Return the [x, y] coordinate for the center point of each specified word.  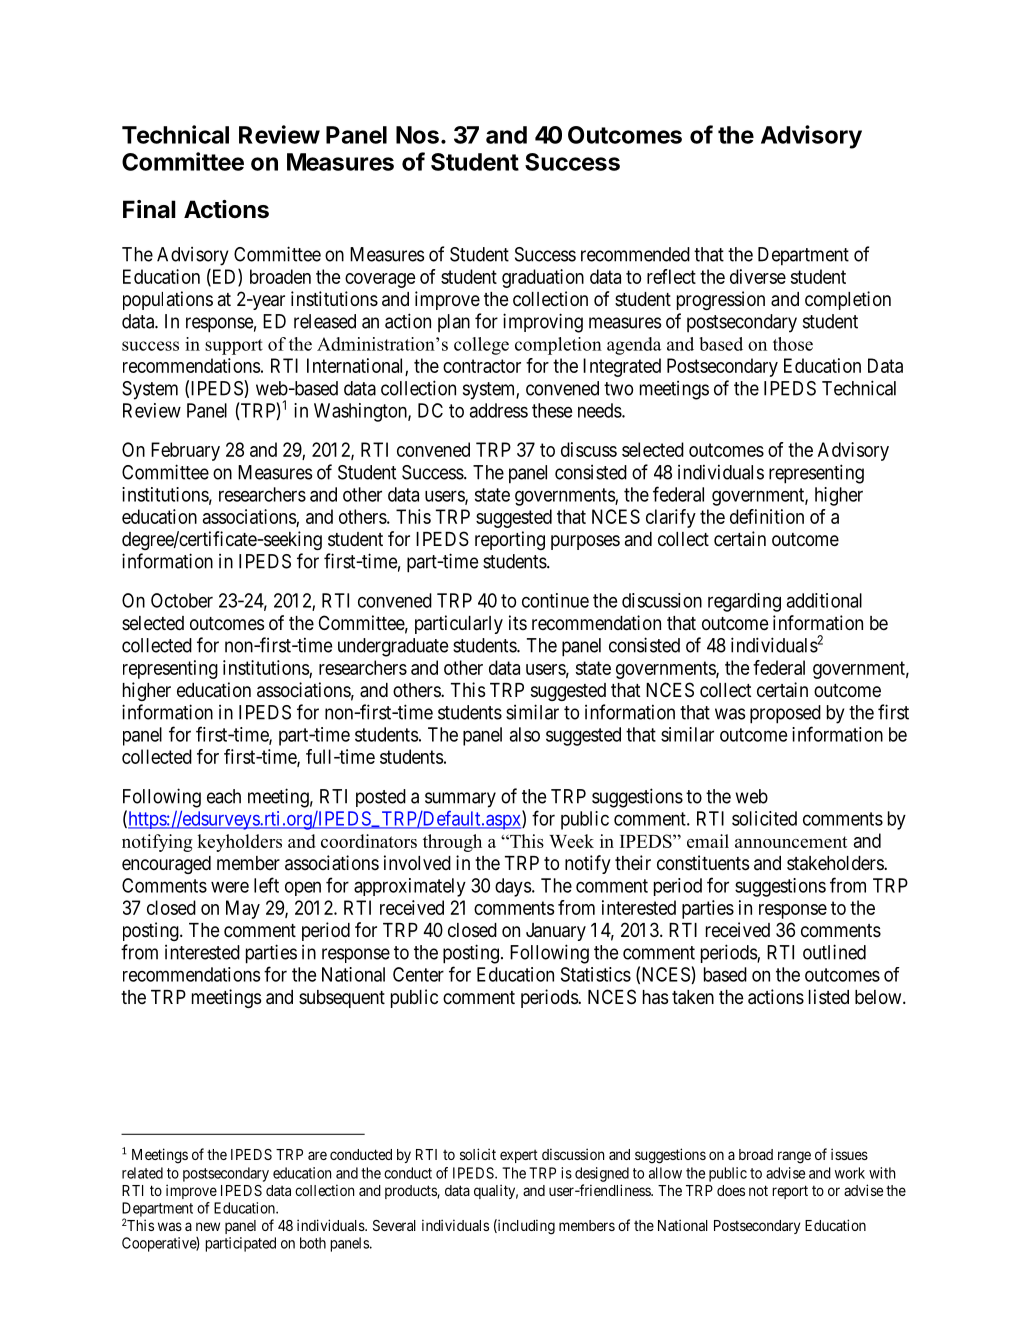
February [185, 451]
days [513, 887]
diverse [758, 276]
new [208, 1226]
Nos [417, 135]
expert [519, 1156]
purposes [585, 542]
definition [767, 516]
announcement [791, 842]
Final [149, 209]
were [230, 887]
